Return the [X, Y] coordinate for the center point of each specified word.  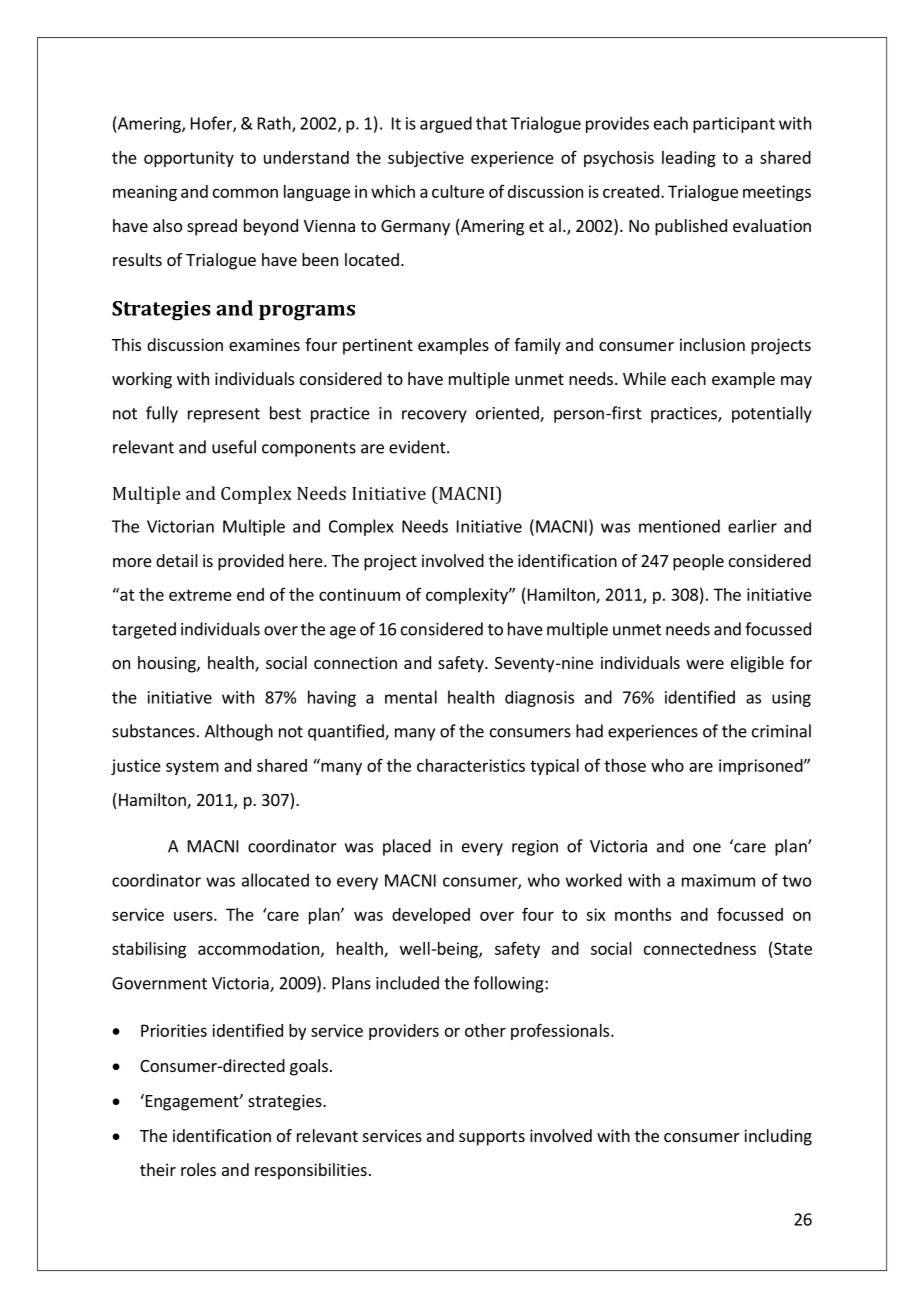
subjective [426, 159]
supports [492, 1138]
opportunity [189, 159]
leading [689, 159]
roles [198, 1169]
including [778, 1137]
